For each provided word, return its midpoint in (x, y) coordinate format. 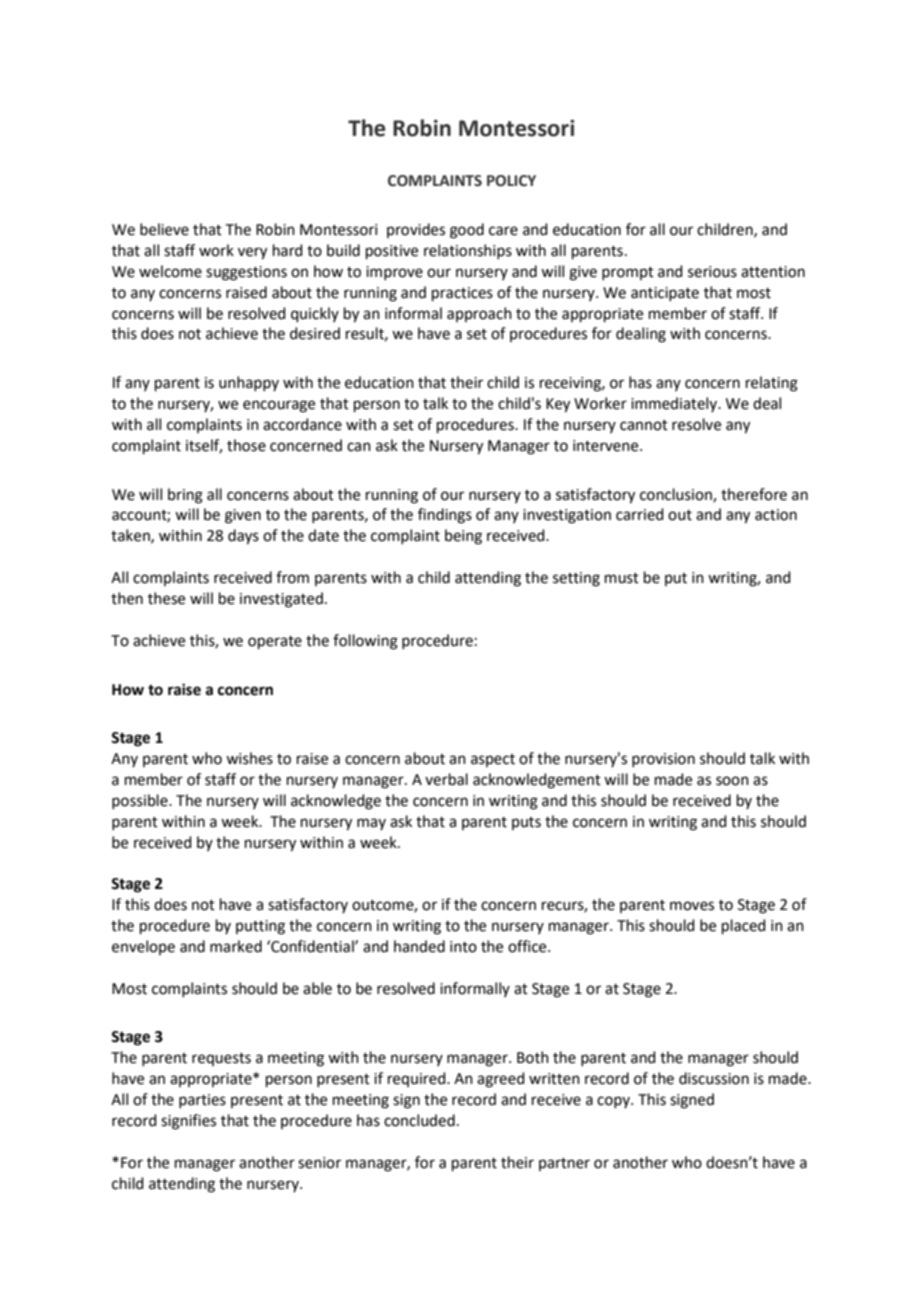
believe (164, 229)
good (467, 231)
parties (202, 1101)
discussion (714, 1078)
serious (712, 272)
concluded (419, 1120)
